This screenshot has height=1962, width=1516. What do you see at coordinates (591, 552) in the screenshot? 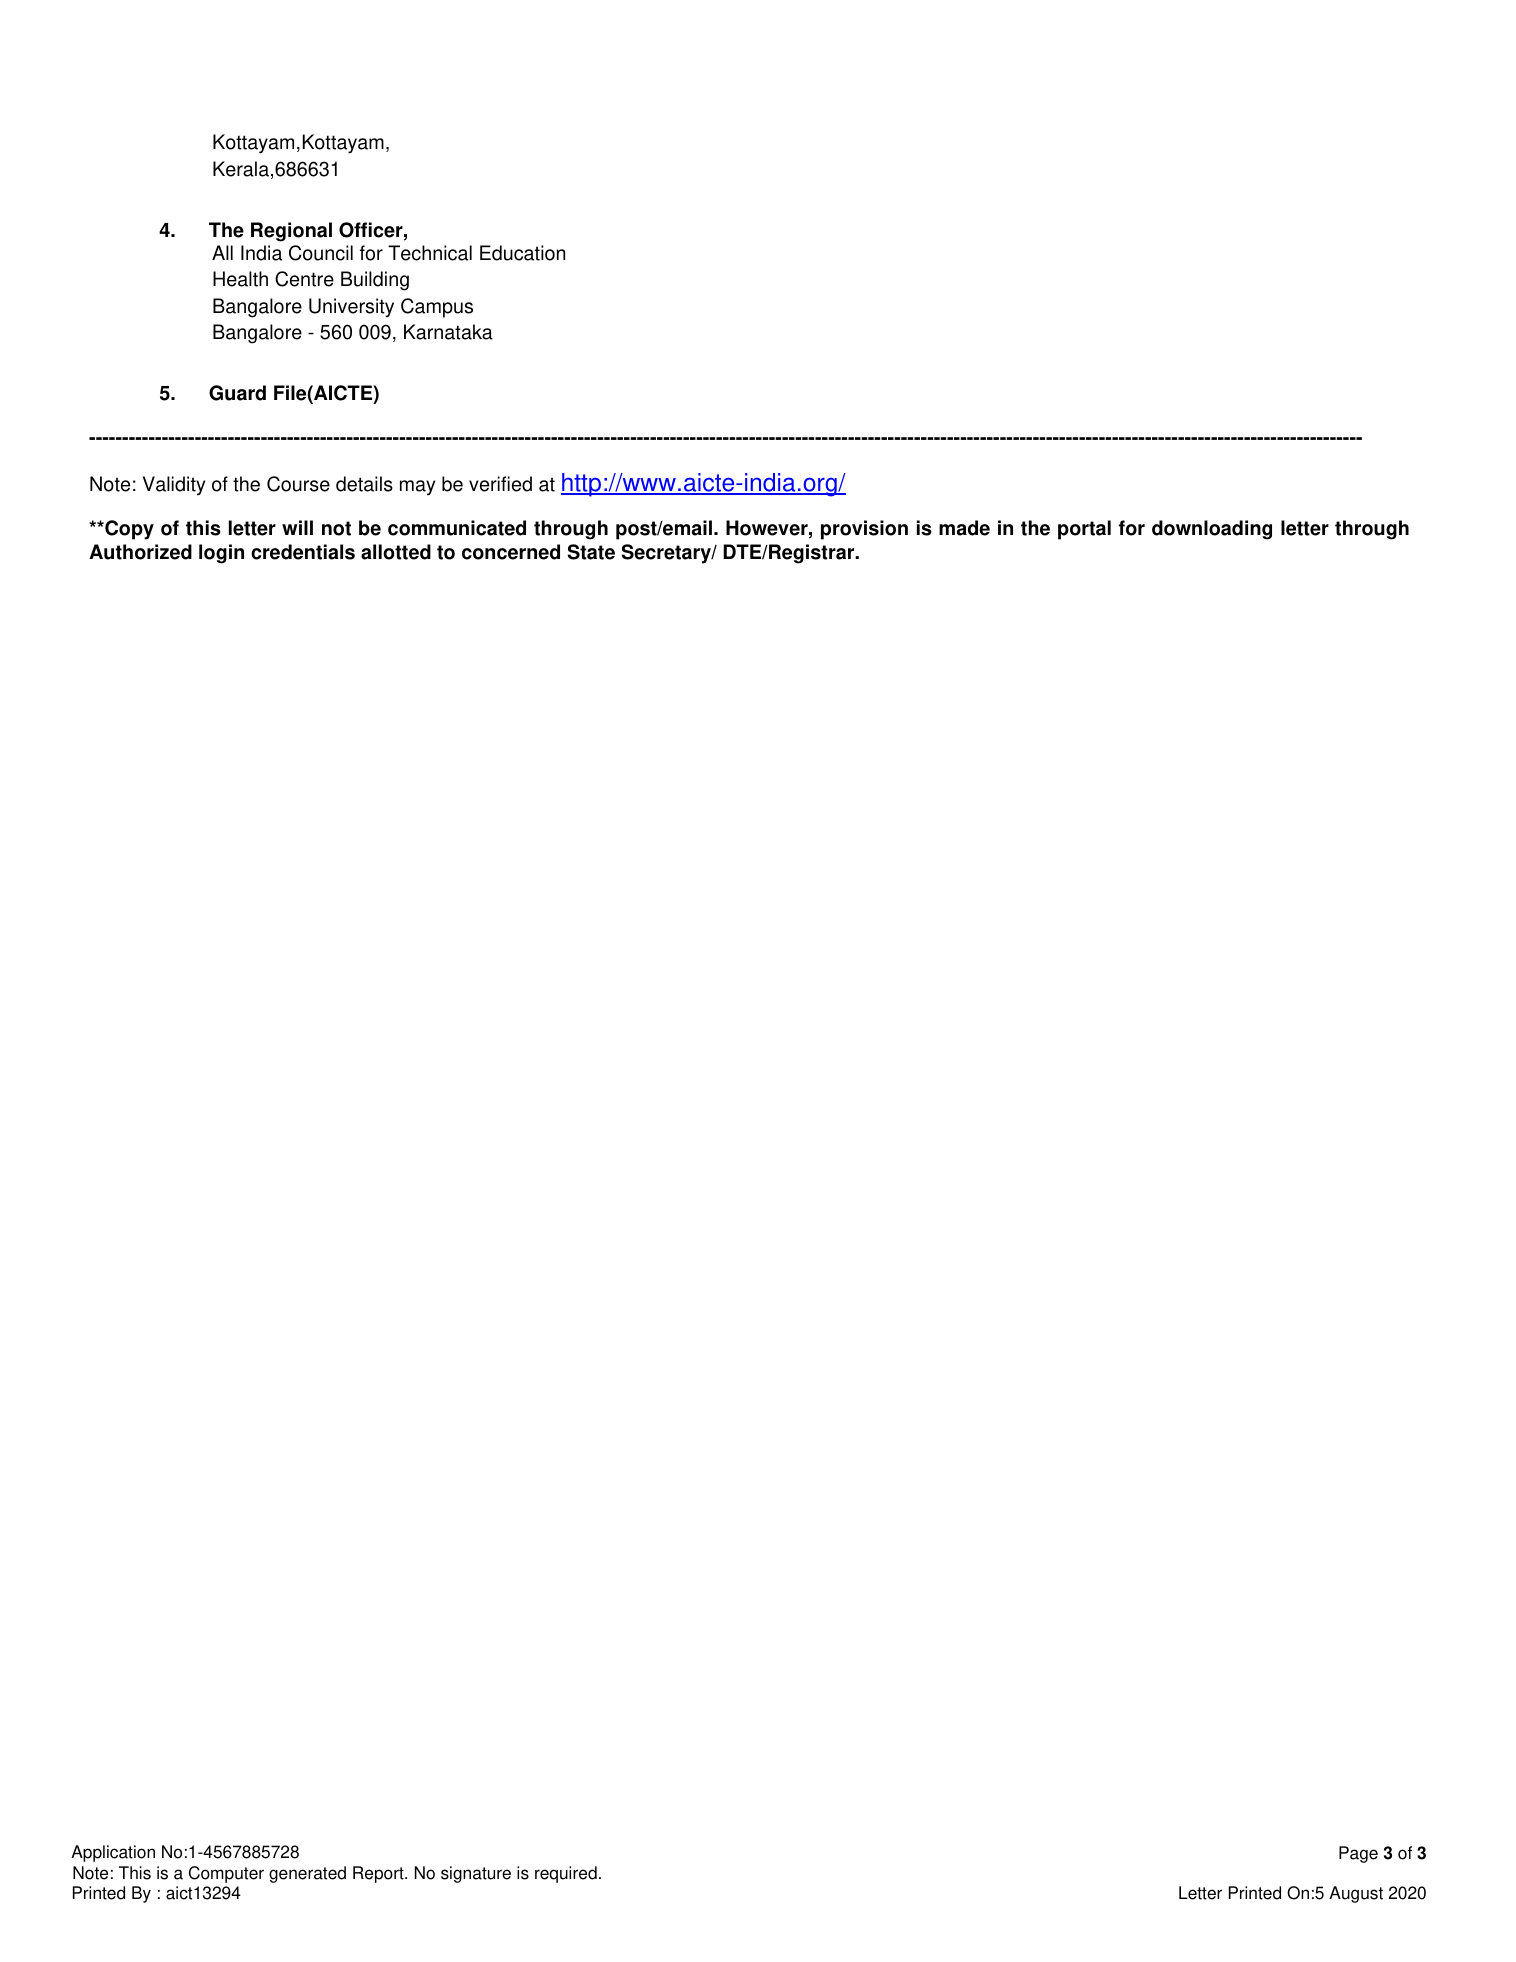
I see `State` at bounding box center [591, 552].
